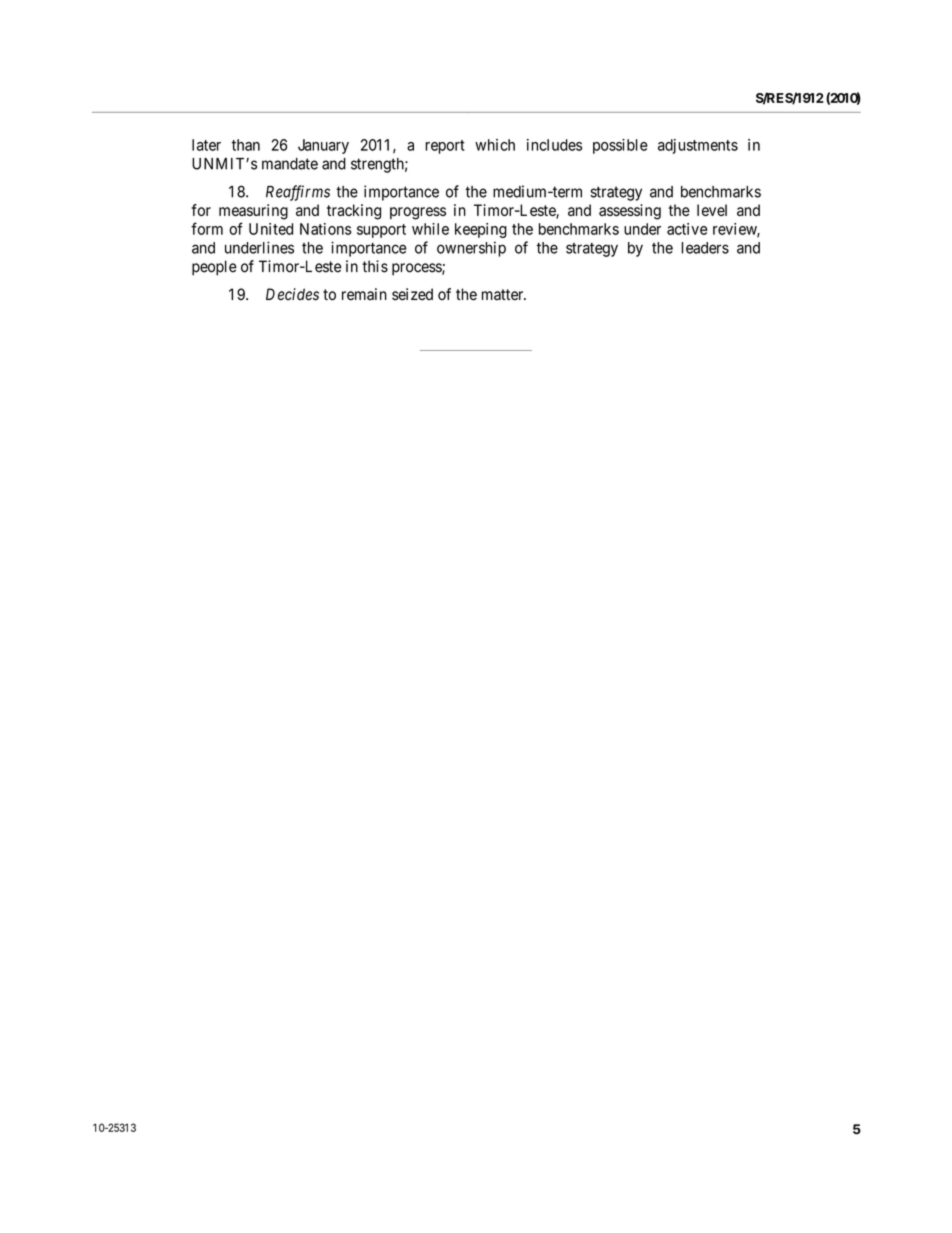  I want to click on United, so click(271, 229).
